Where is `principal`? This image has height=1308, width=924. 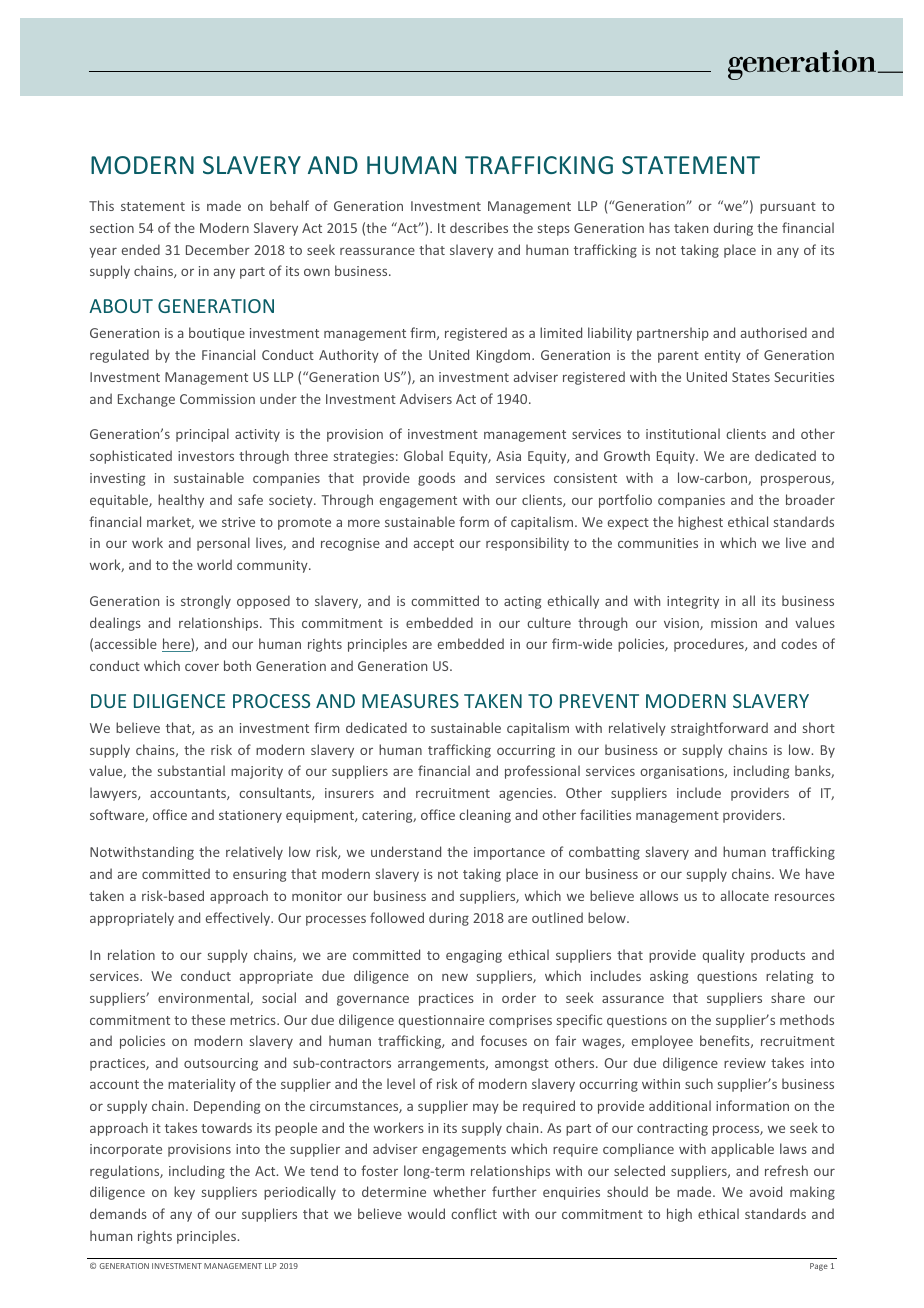
principal is located at coordinates (202, 435).
